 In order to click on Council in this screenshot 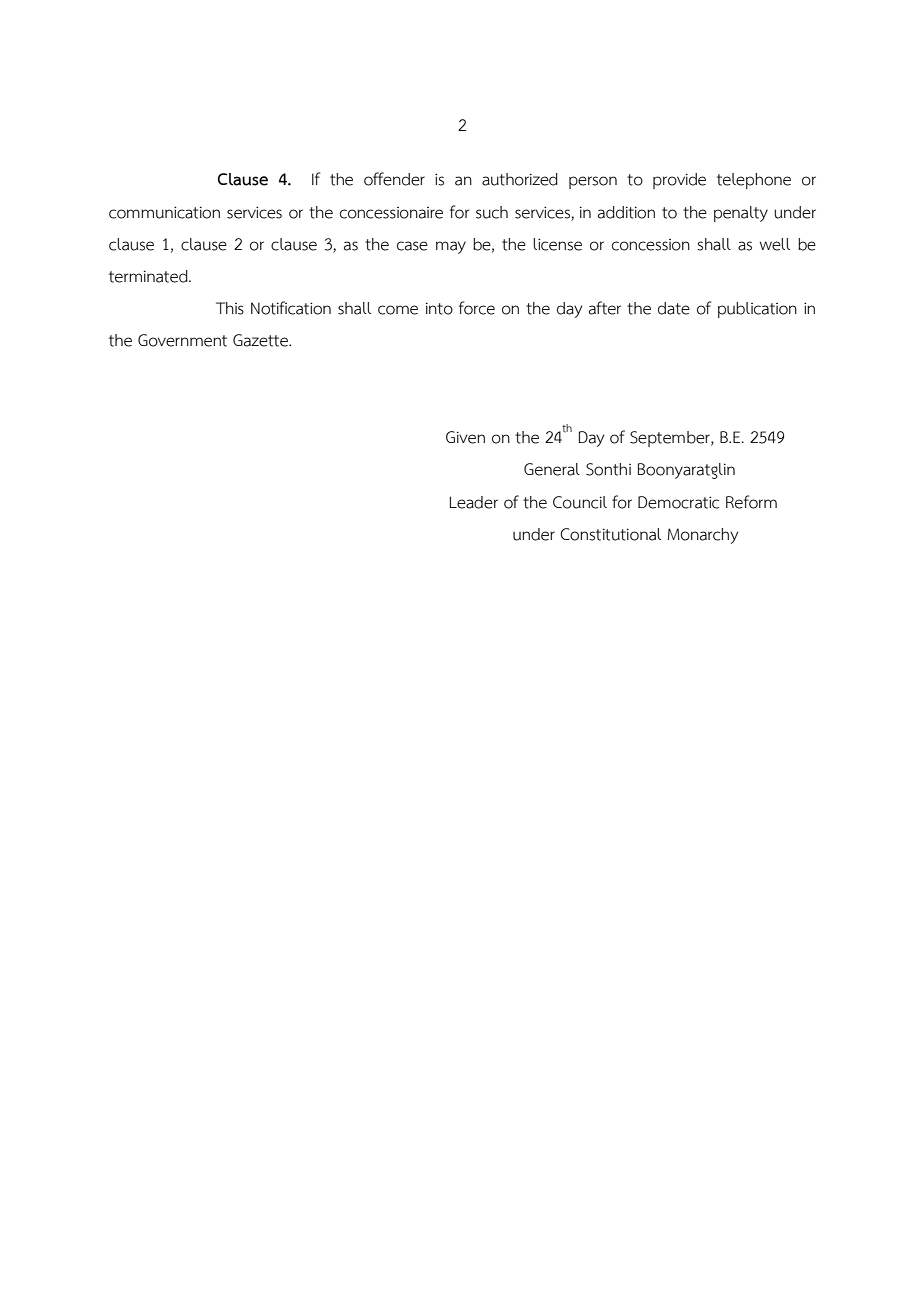, I will do `click(580, 502)`.
